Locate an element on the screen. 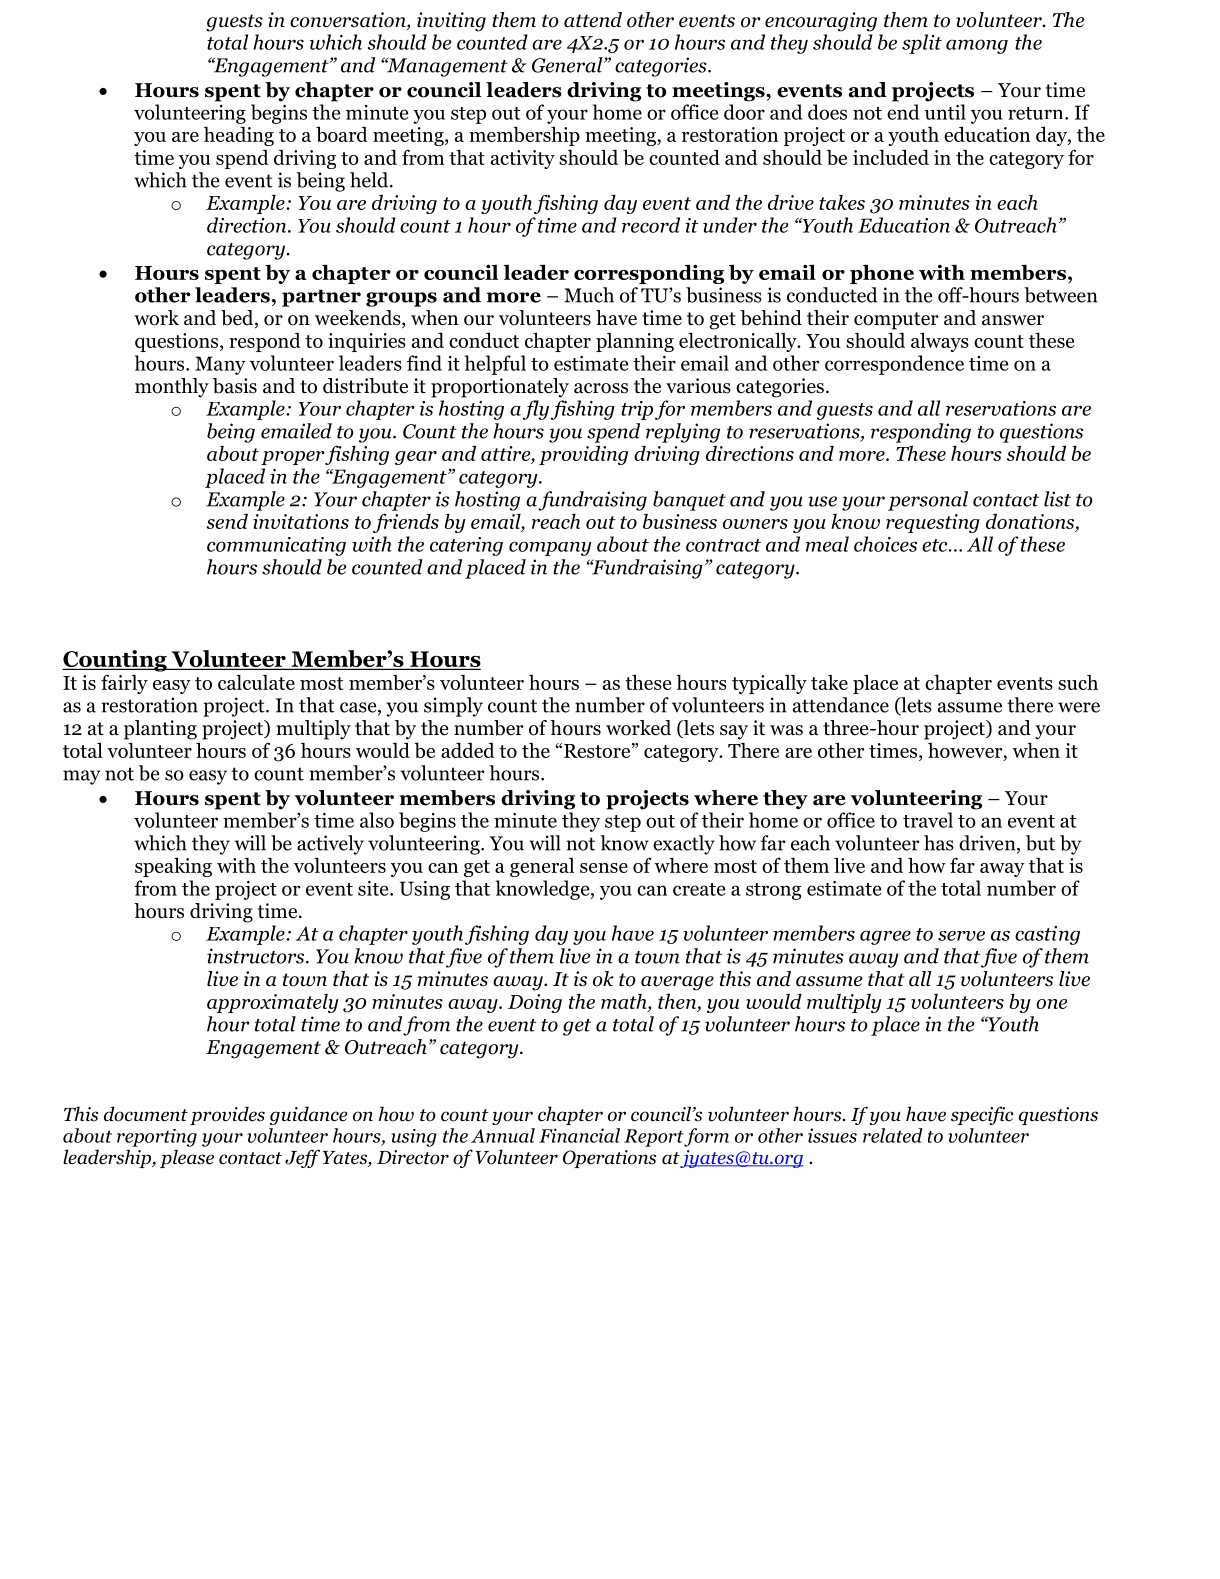 The width and height of the screenshot is (1220, 1579). speaking is located at coordinates (173, 867).
